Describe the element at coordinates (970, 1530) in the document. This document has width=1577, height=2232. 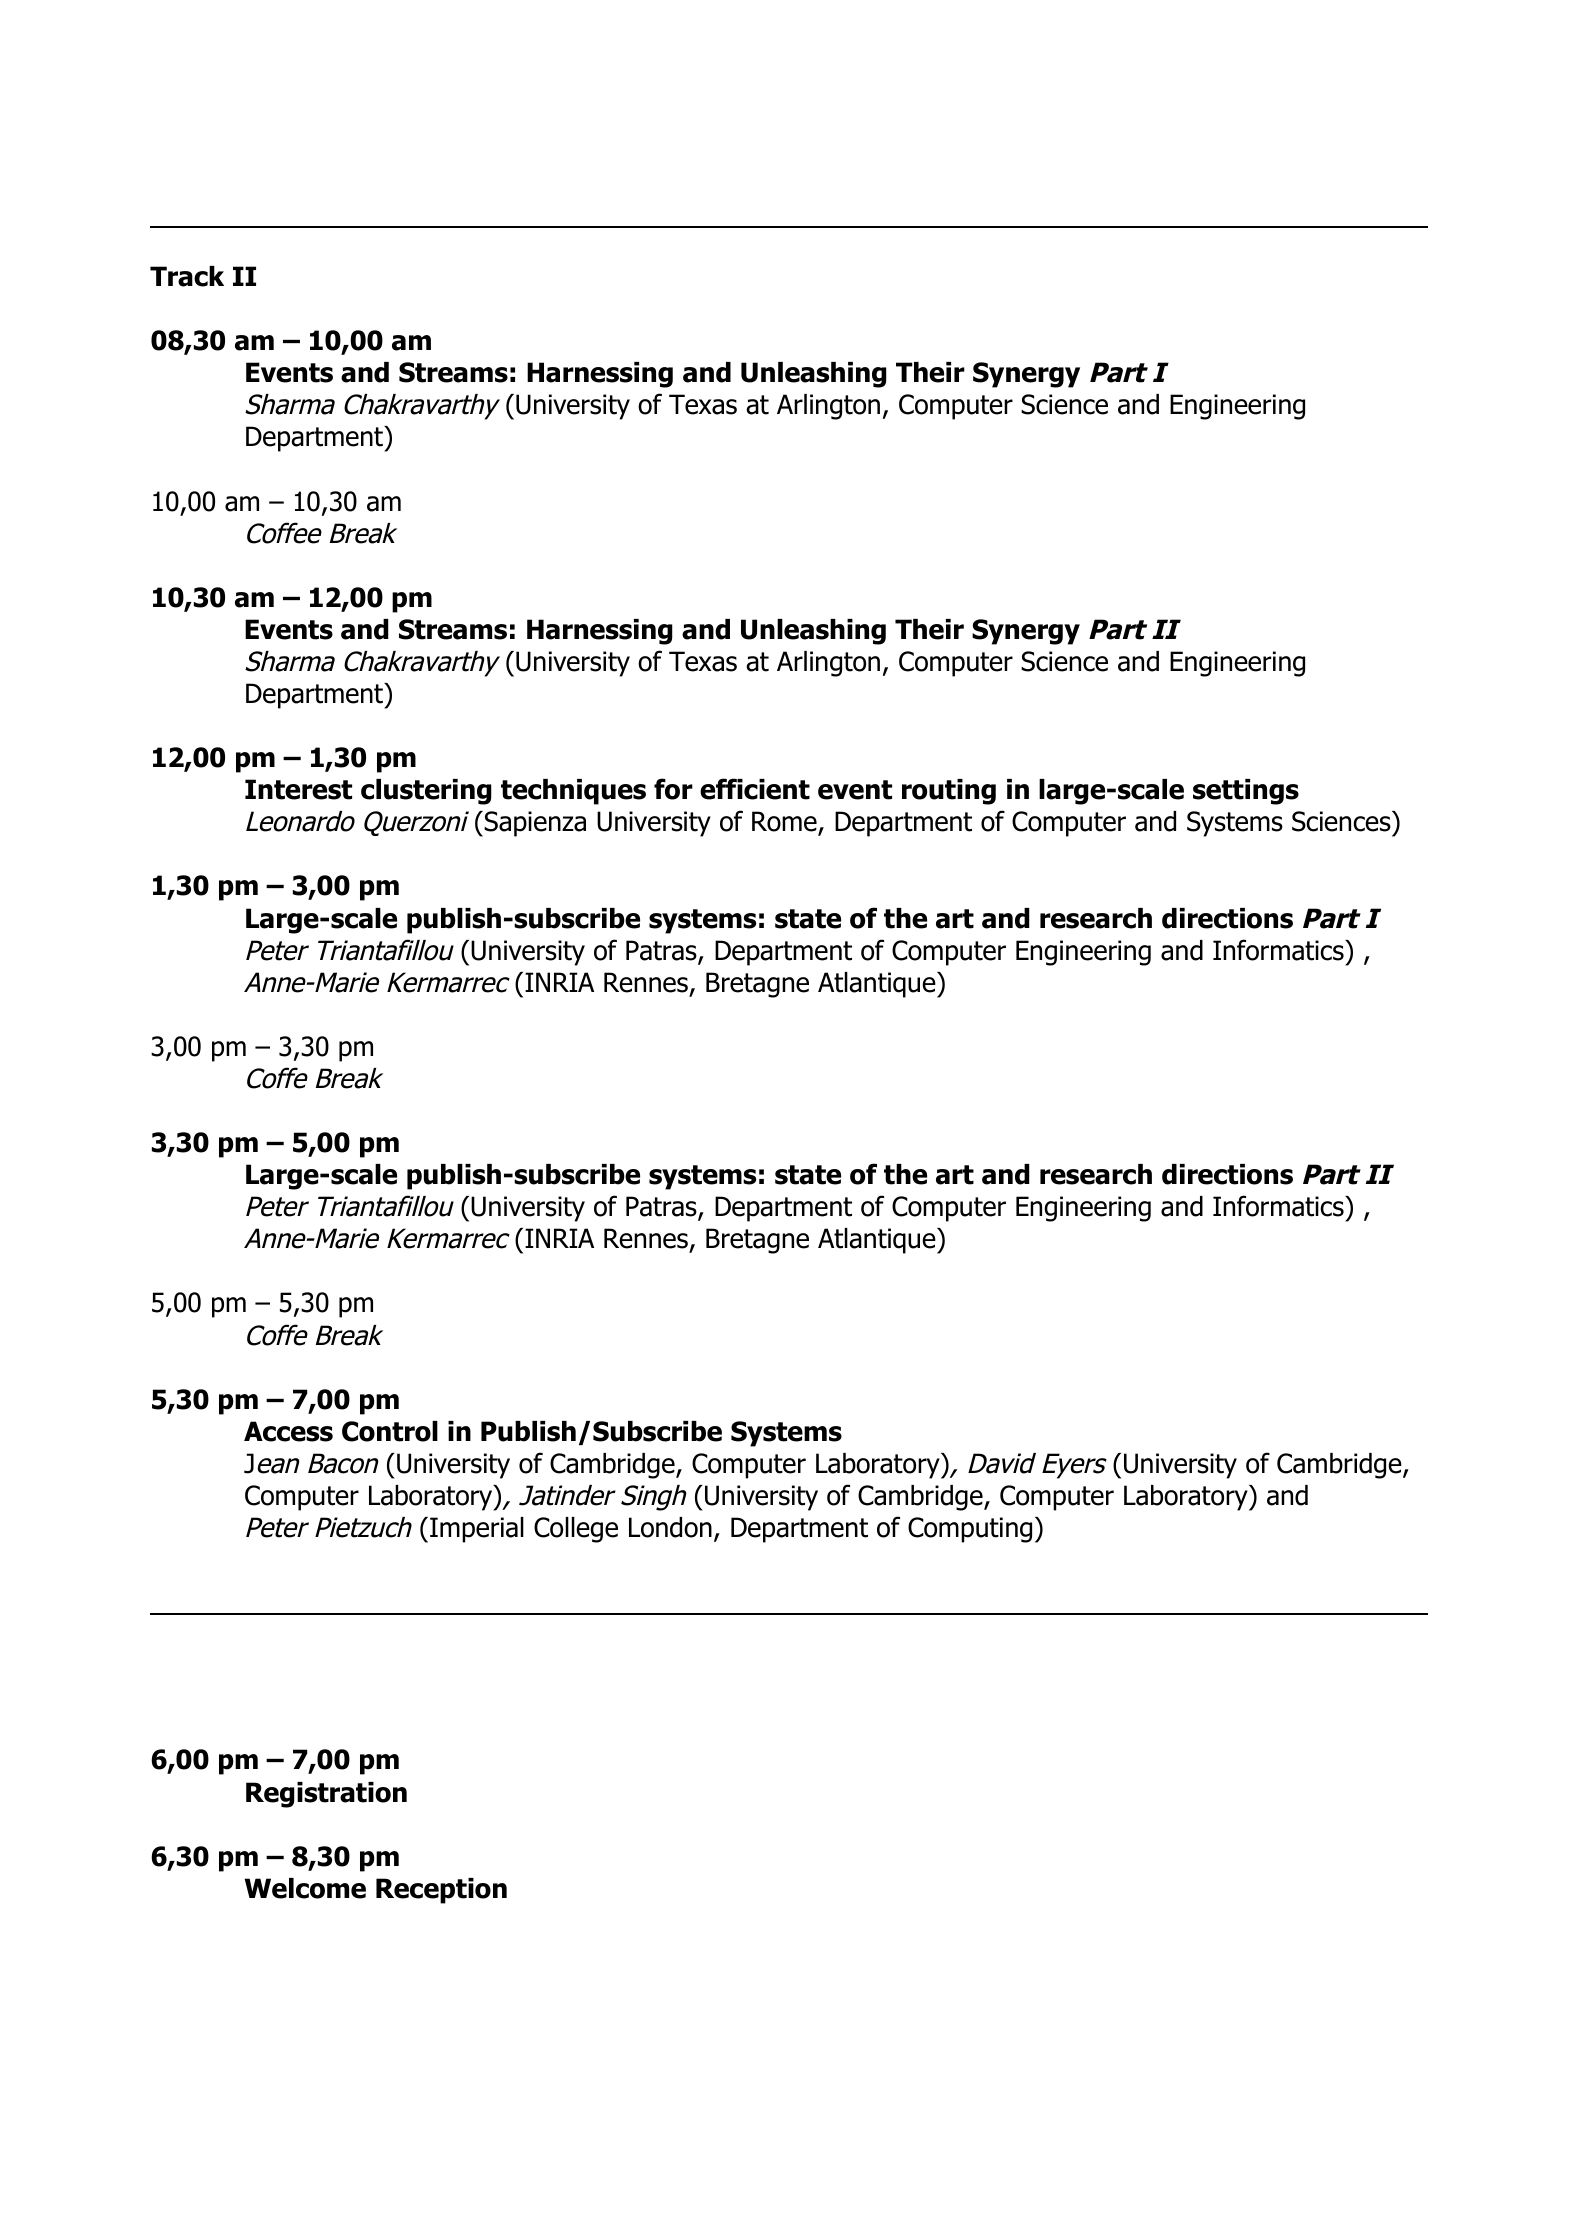
I see `Computing` at that location.
